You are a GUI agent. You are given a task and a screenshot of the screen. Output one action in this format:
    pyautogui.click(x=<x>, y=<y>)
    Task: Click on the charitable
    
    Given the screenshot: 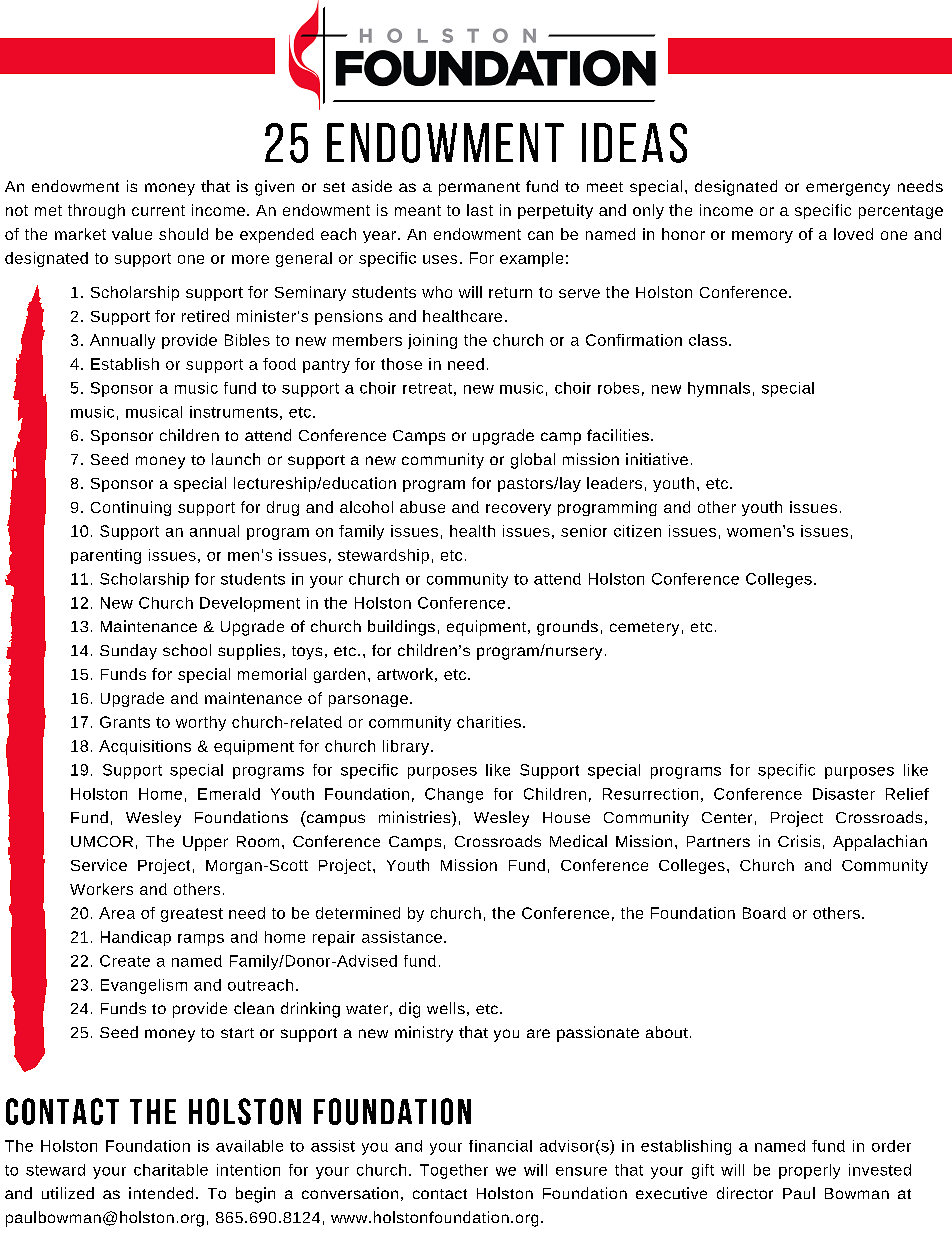 What is the action you would take?
    pyautogui.click(x=171, y=1170)
